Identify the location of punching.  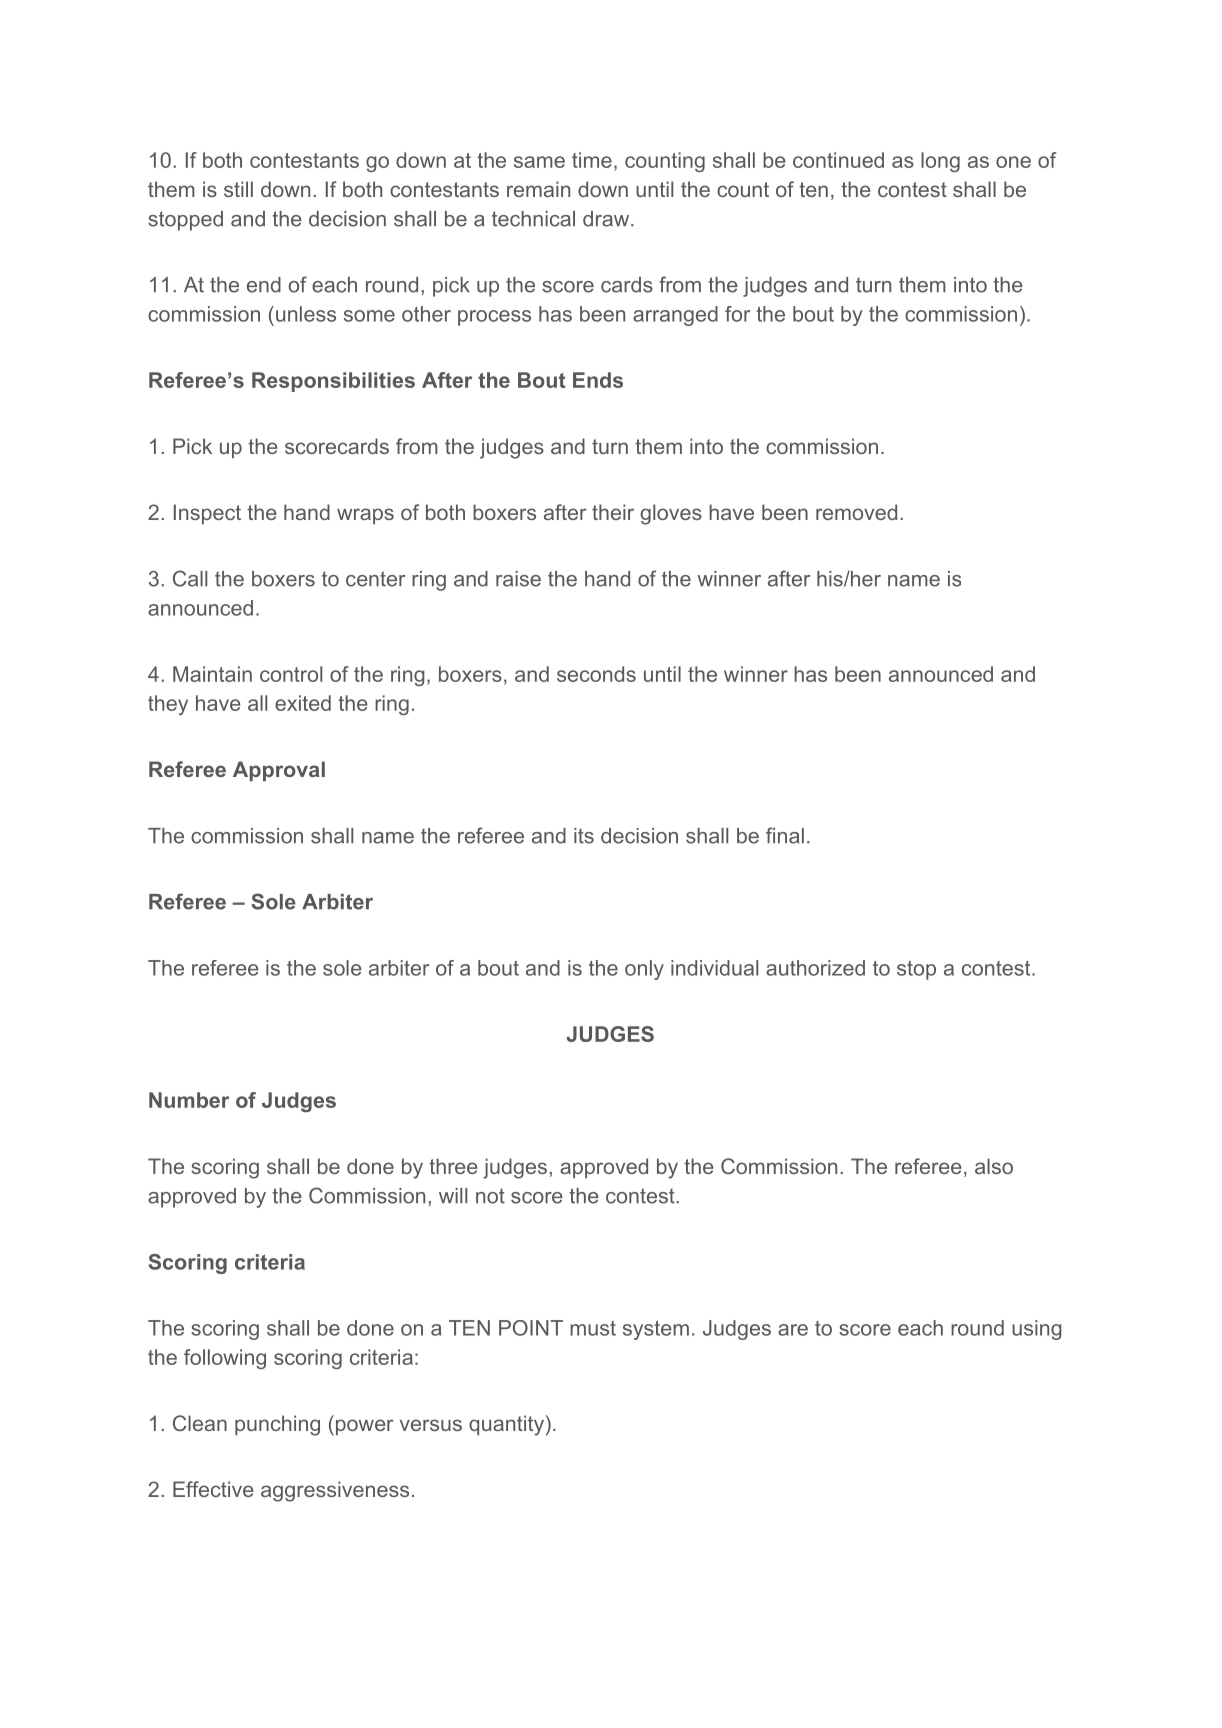
(277, 1425).
